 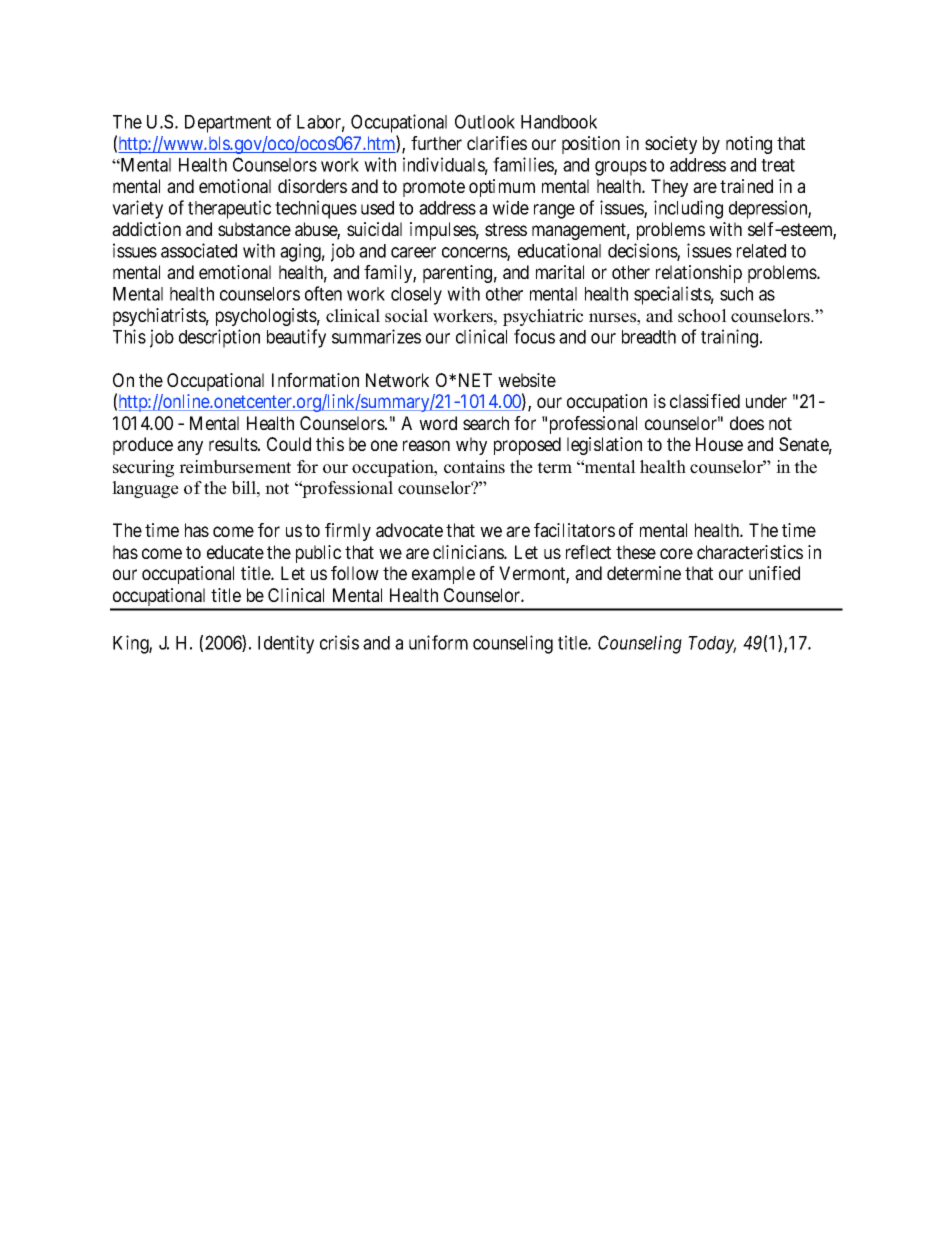 I want to click on uniform, so click(x=438, y=642).
